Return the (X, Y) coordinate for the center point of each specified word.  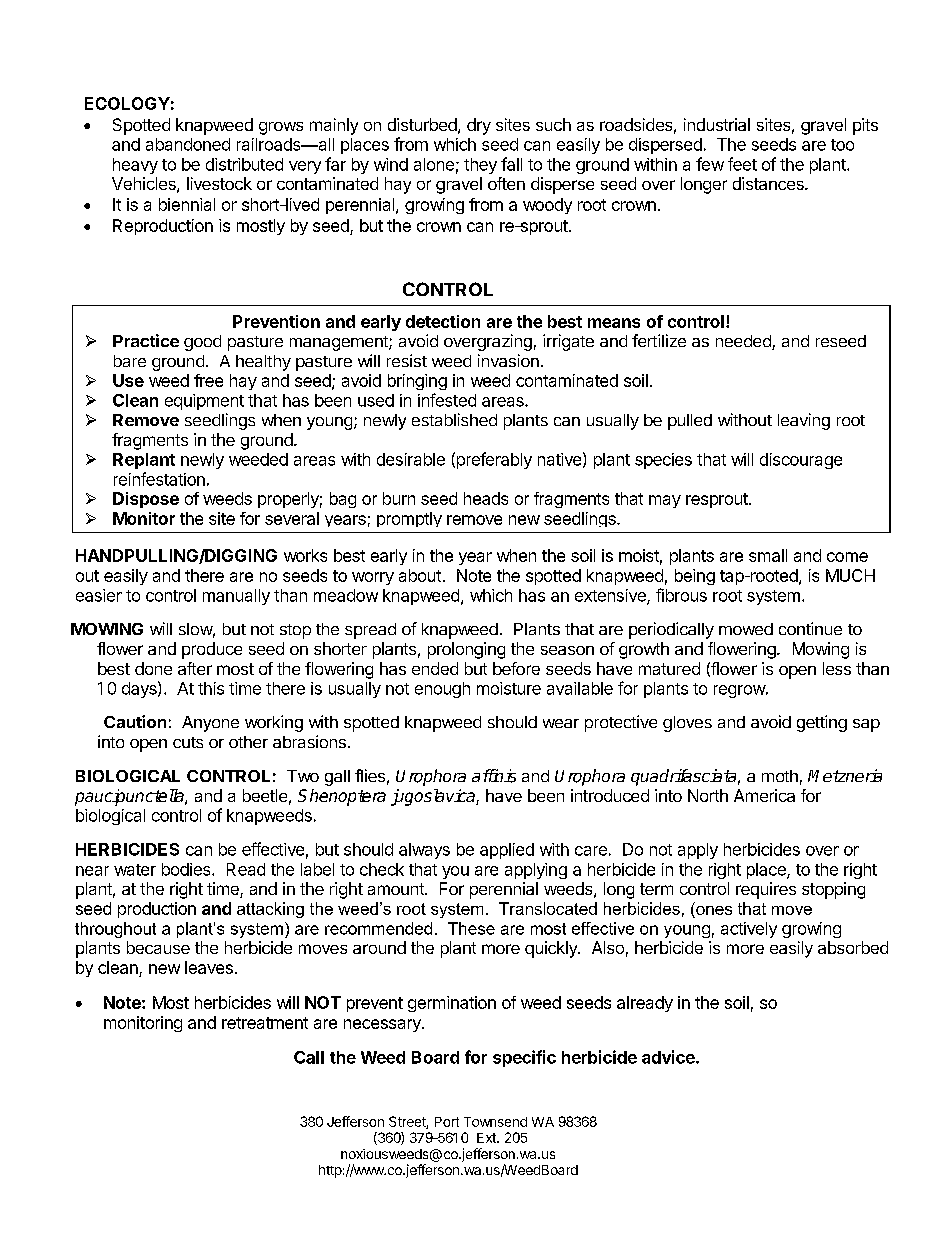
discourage (801, 461)
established (454, 419)
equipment (204, 402)
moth (780, 776)
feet (742, 164)
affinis (494, 776)
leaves (209, 967)
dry (479, 126)
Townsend (495, 1122)
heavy (135, 166)
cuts (188, 742)
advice (669, 1057)
